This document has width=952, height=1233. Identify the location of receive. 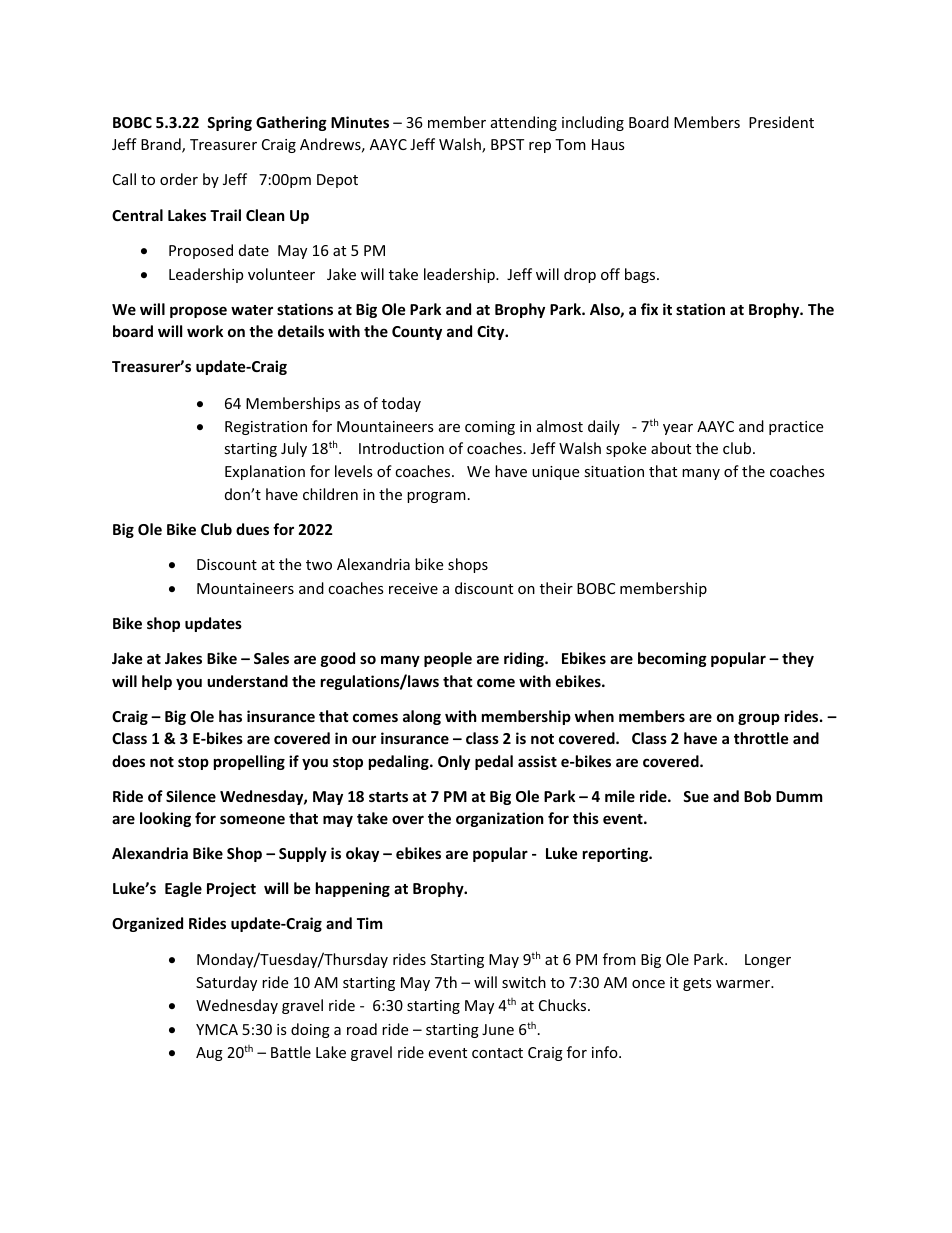
(413, 588).
